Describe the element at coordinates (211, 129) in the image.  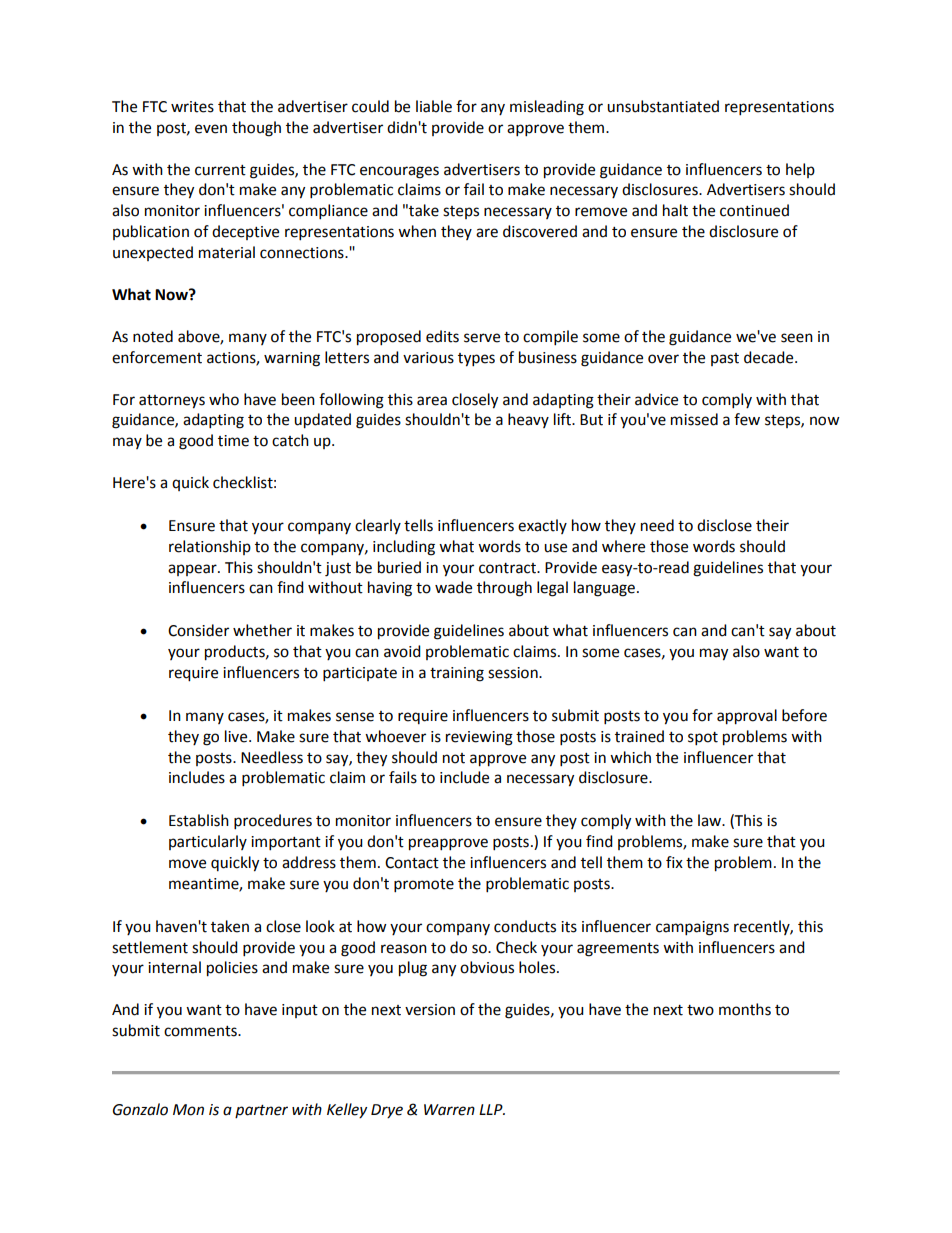
I see `even` at that location.
